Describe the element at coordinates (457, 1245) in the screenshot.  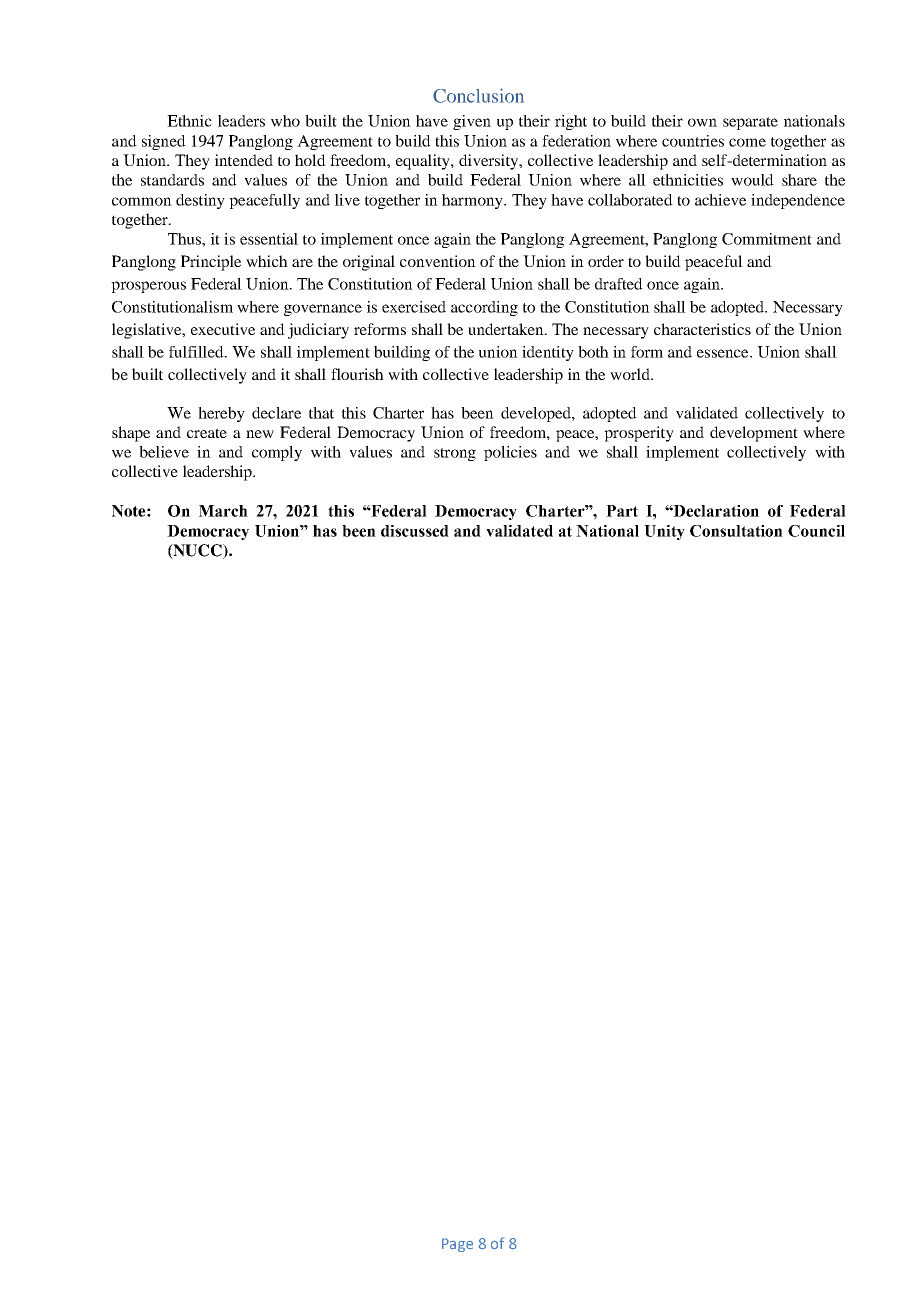
I see `Page` at that location.
